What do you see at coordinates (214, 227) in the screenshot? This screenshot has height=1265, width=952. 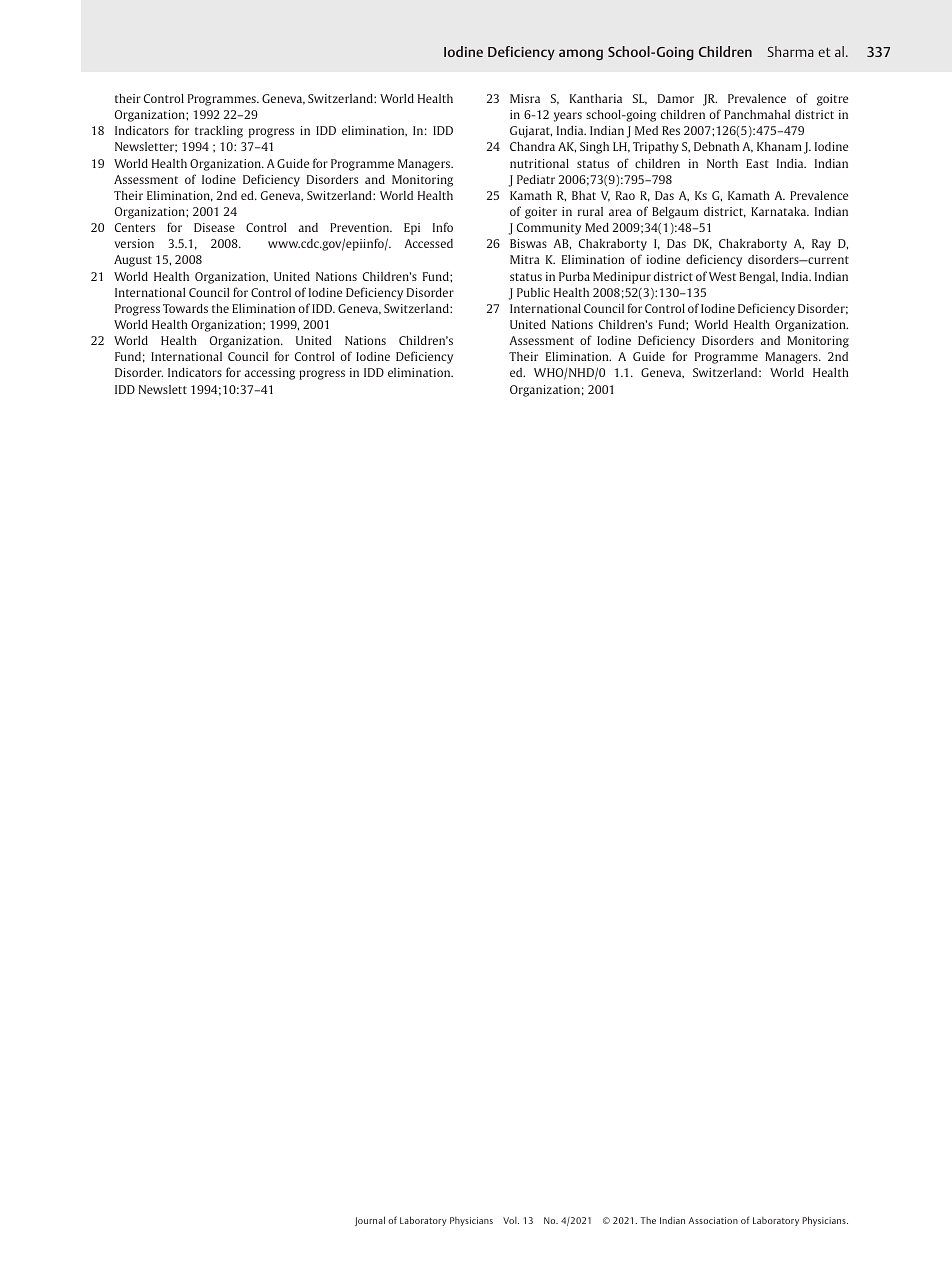 I see `Disease` at bounding box center [214, 227].
